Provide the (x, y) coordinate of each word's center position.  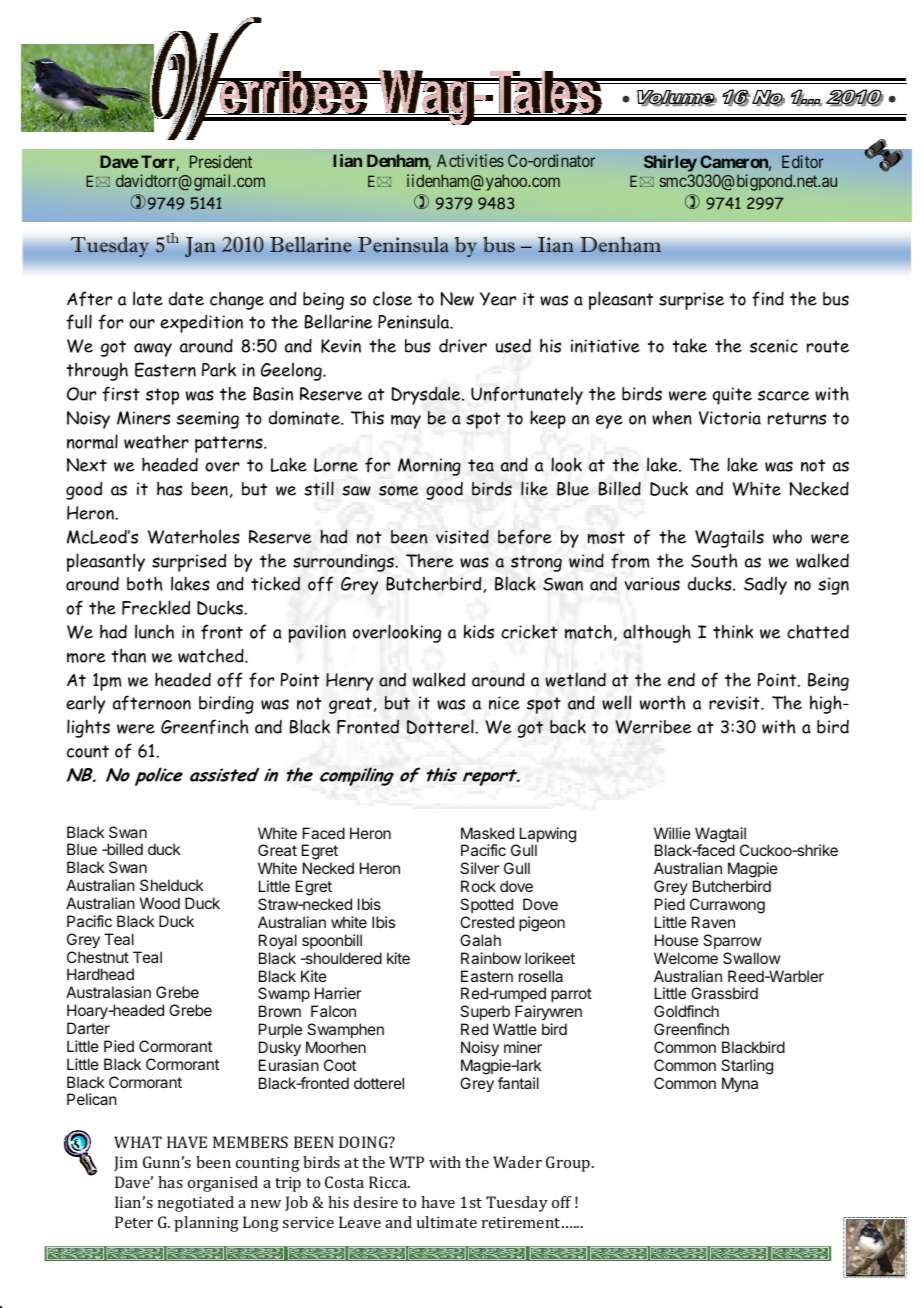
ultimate (447, 1222)
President (221, 161)
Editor (803, 161)
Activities (470, 160)
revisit (735, 703)
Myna (740, 1085)
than (128, 656)
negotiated (196, 1204)
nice (504, 703)
